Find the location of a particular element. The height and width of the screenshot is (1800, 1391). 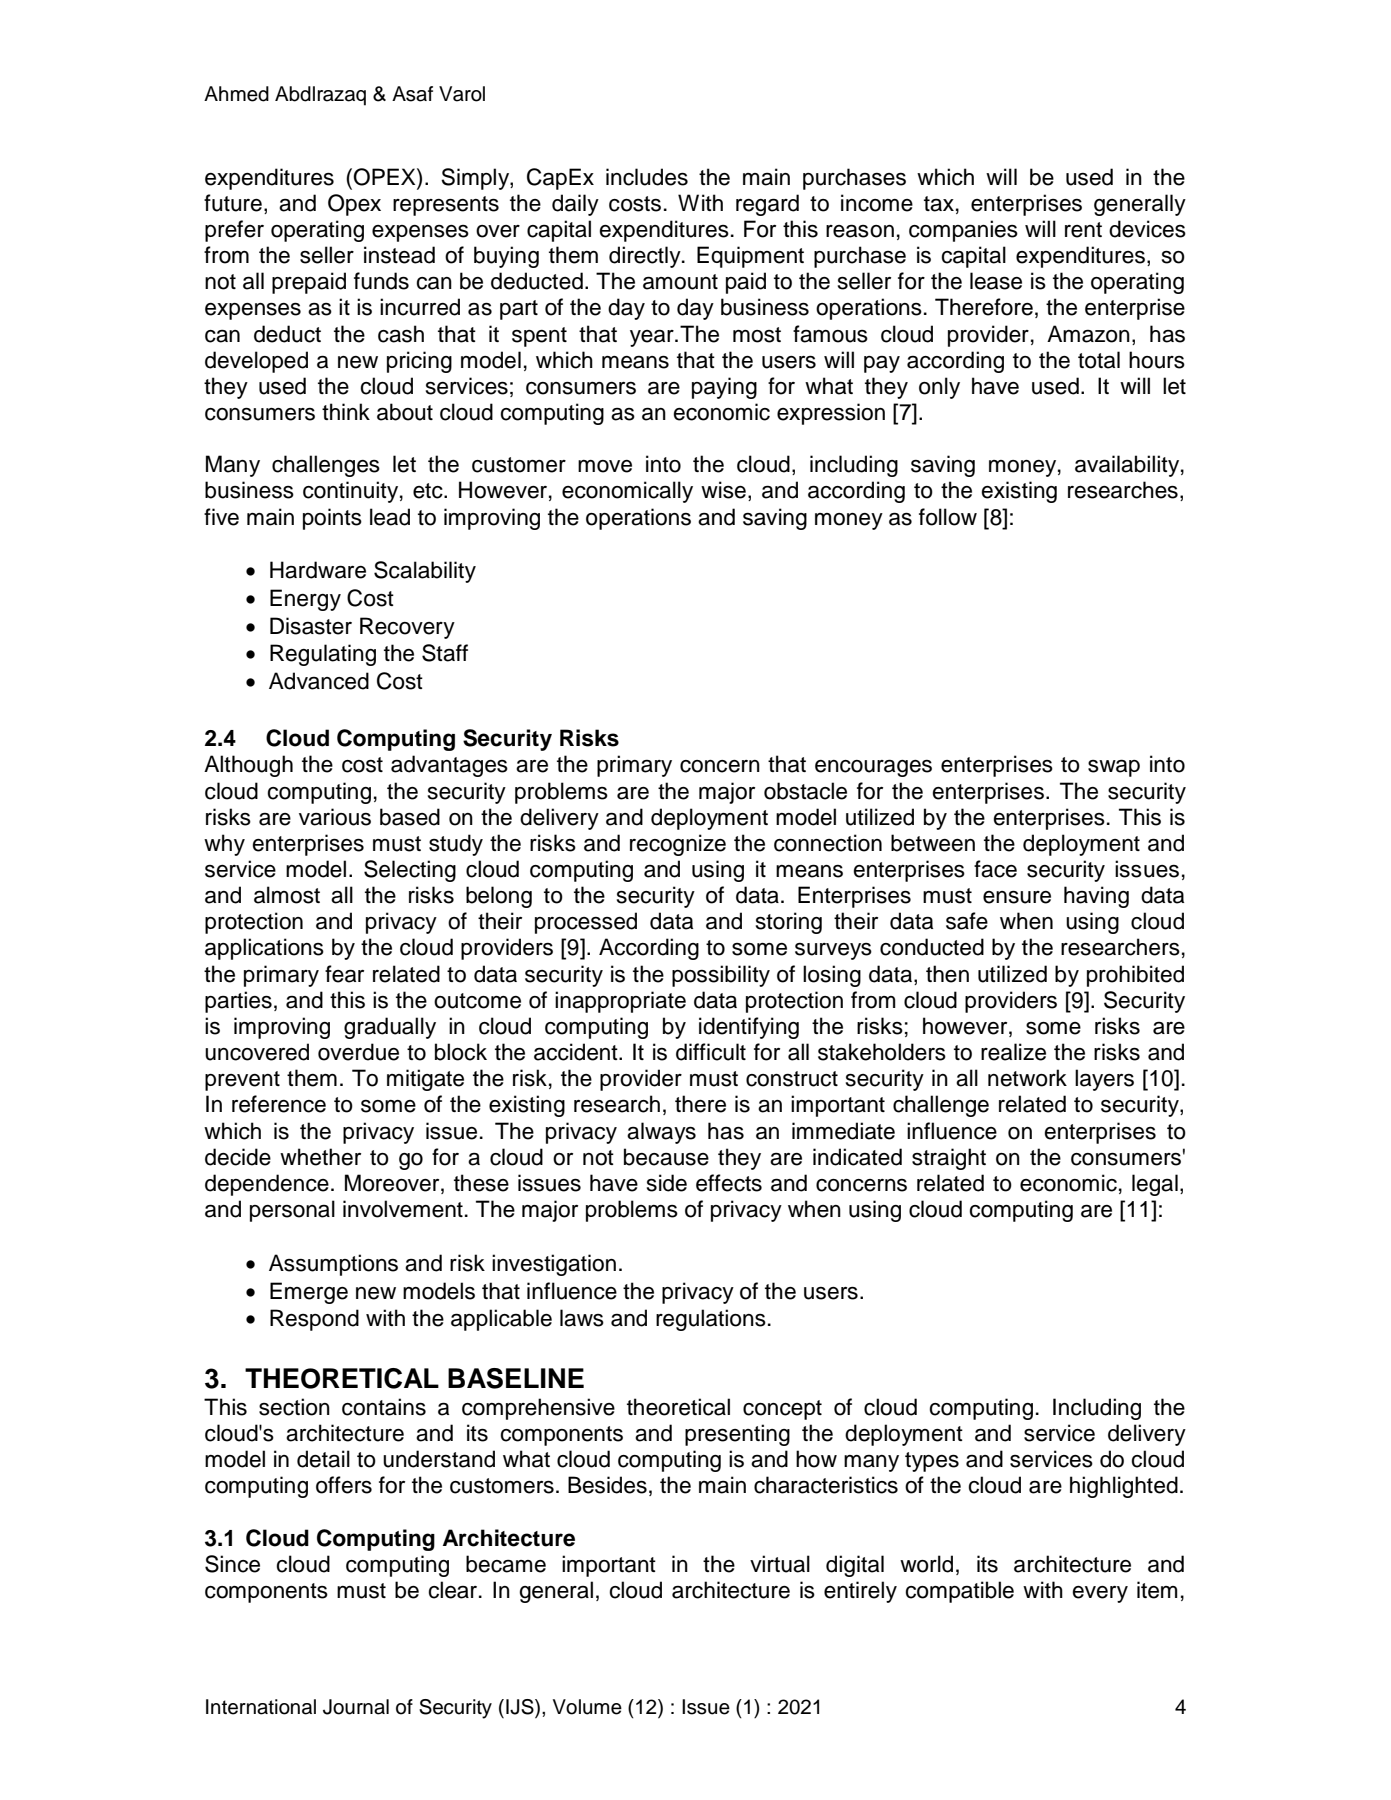

Journal is located at coordinates (356, 1707).
